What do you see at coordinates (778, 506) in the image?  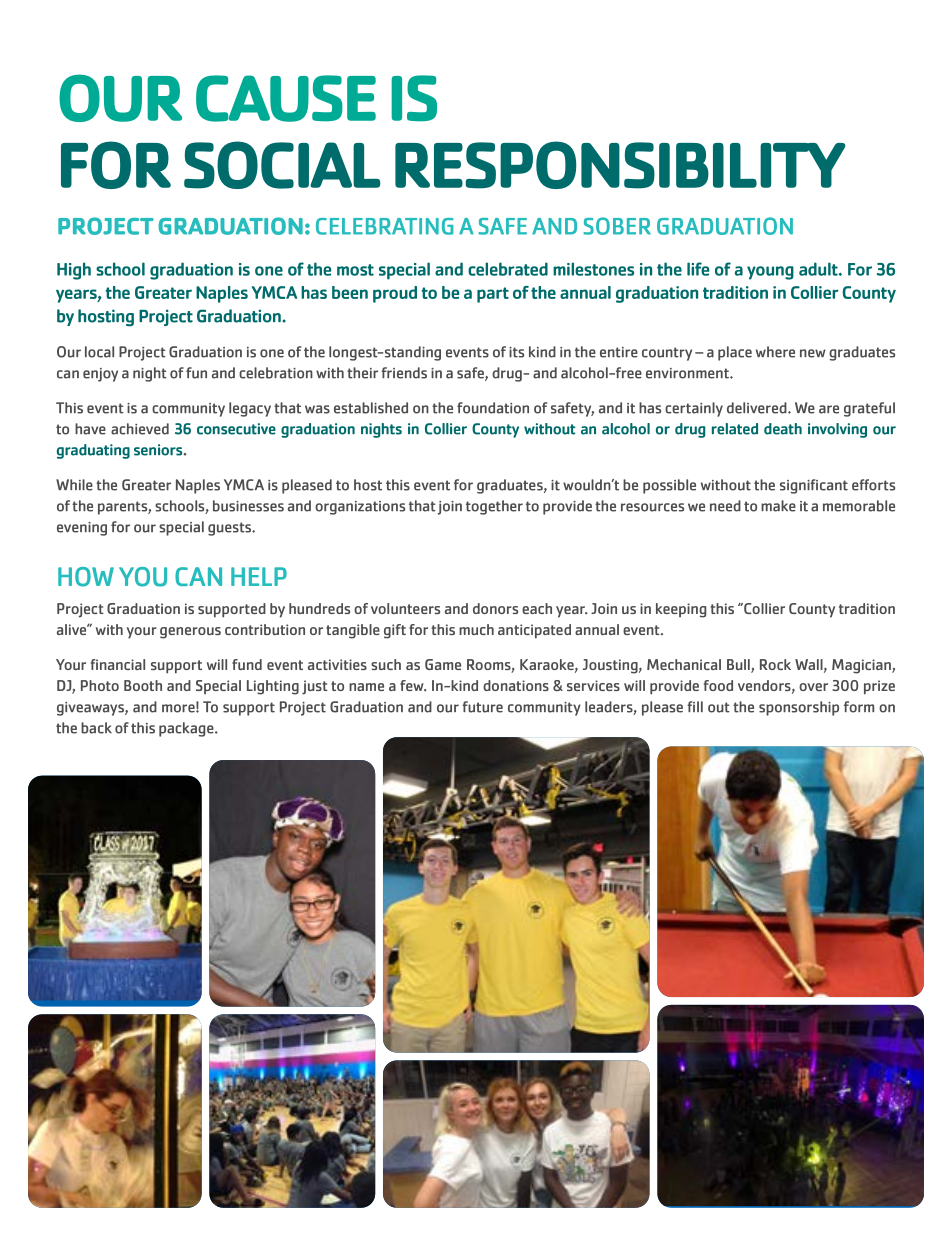 I see `make` at bounding box center [778, 506].
